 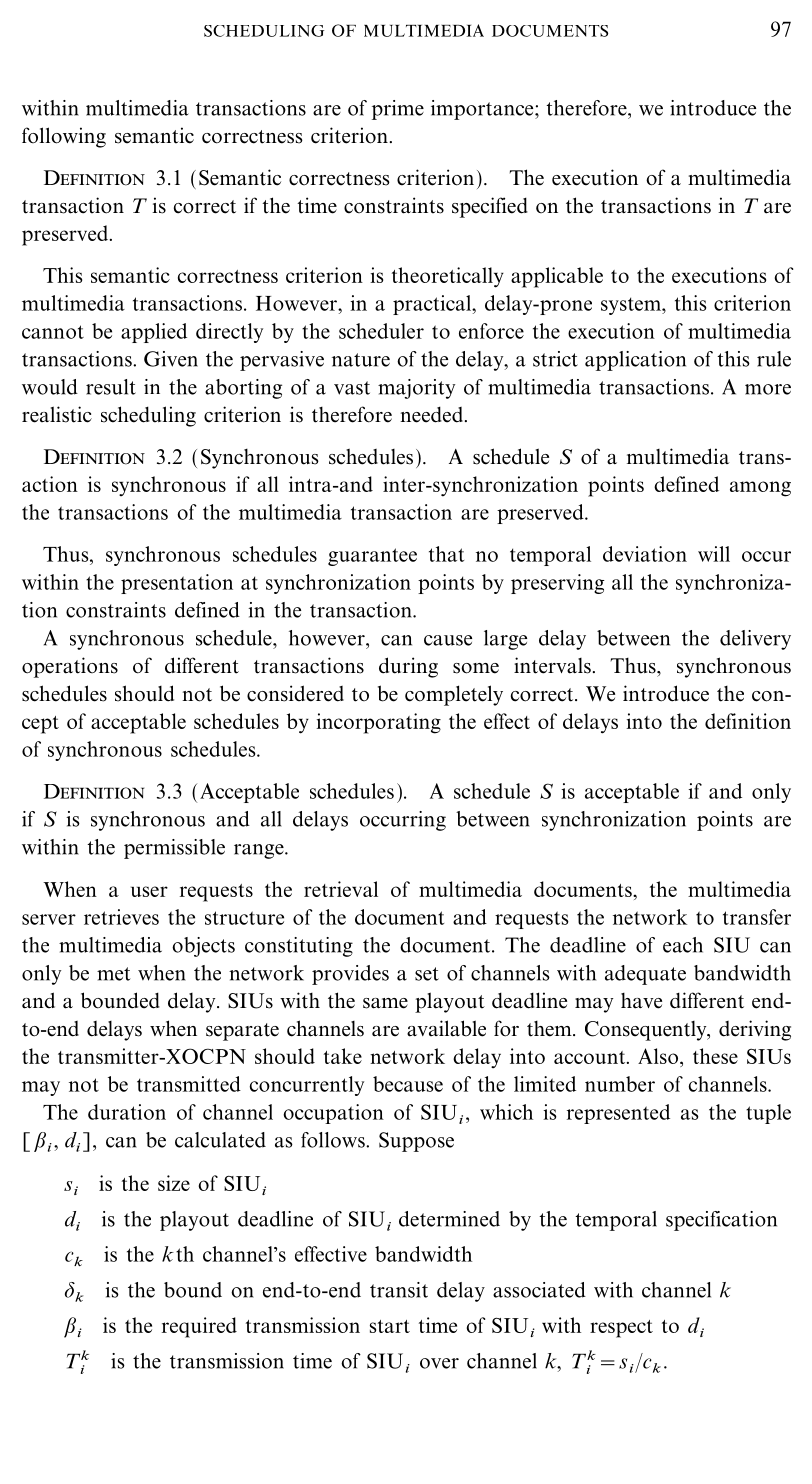 I want to click on required, so click(x=199, y=1327).
